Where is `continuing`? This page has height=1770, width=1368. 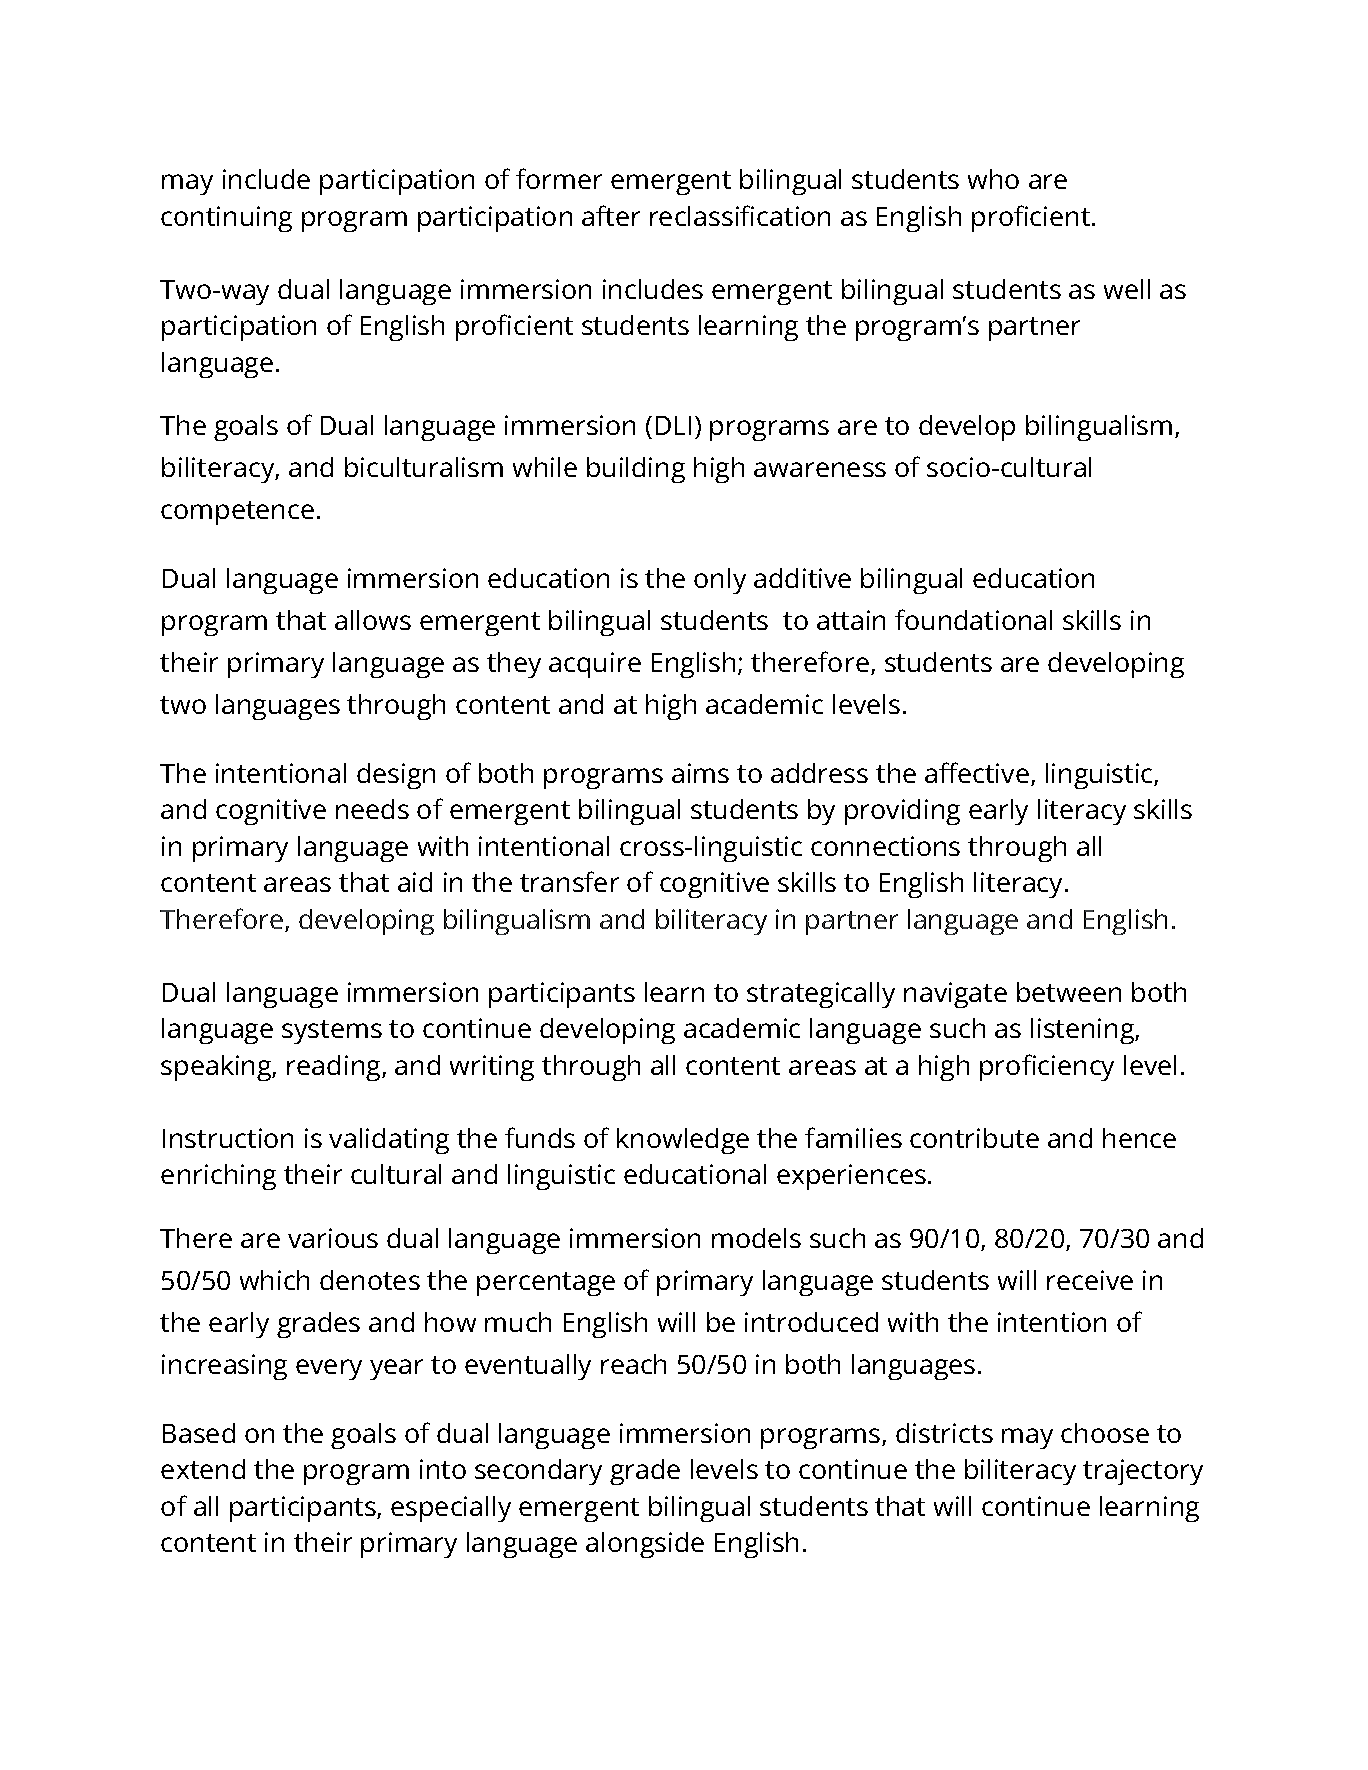 continuing is located at coordinates (226, 219).
